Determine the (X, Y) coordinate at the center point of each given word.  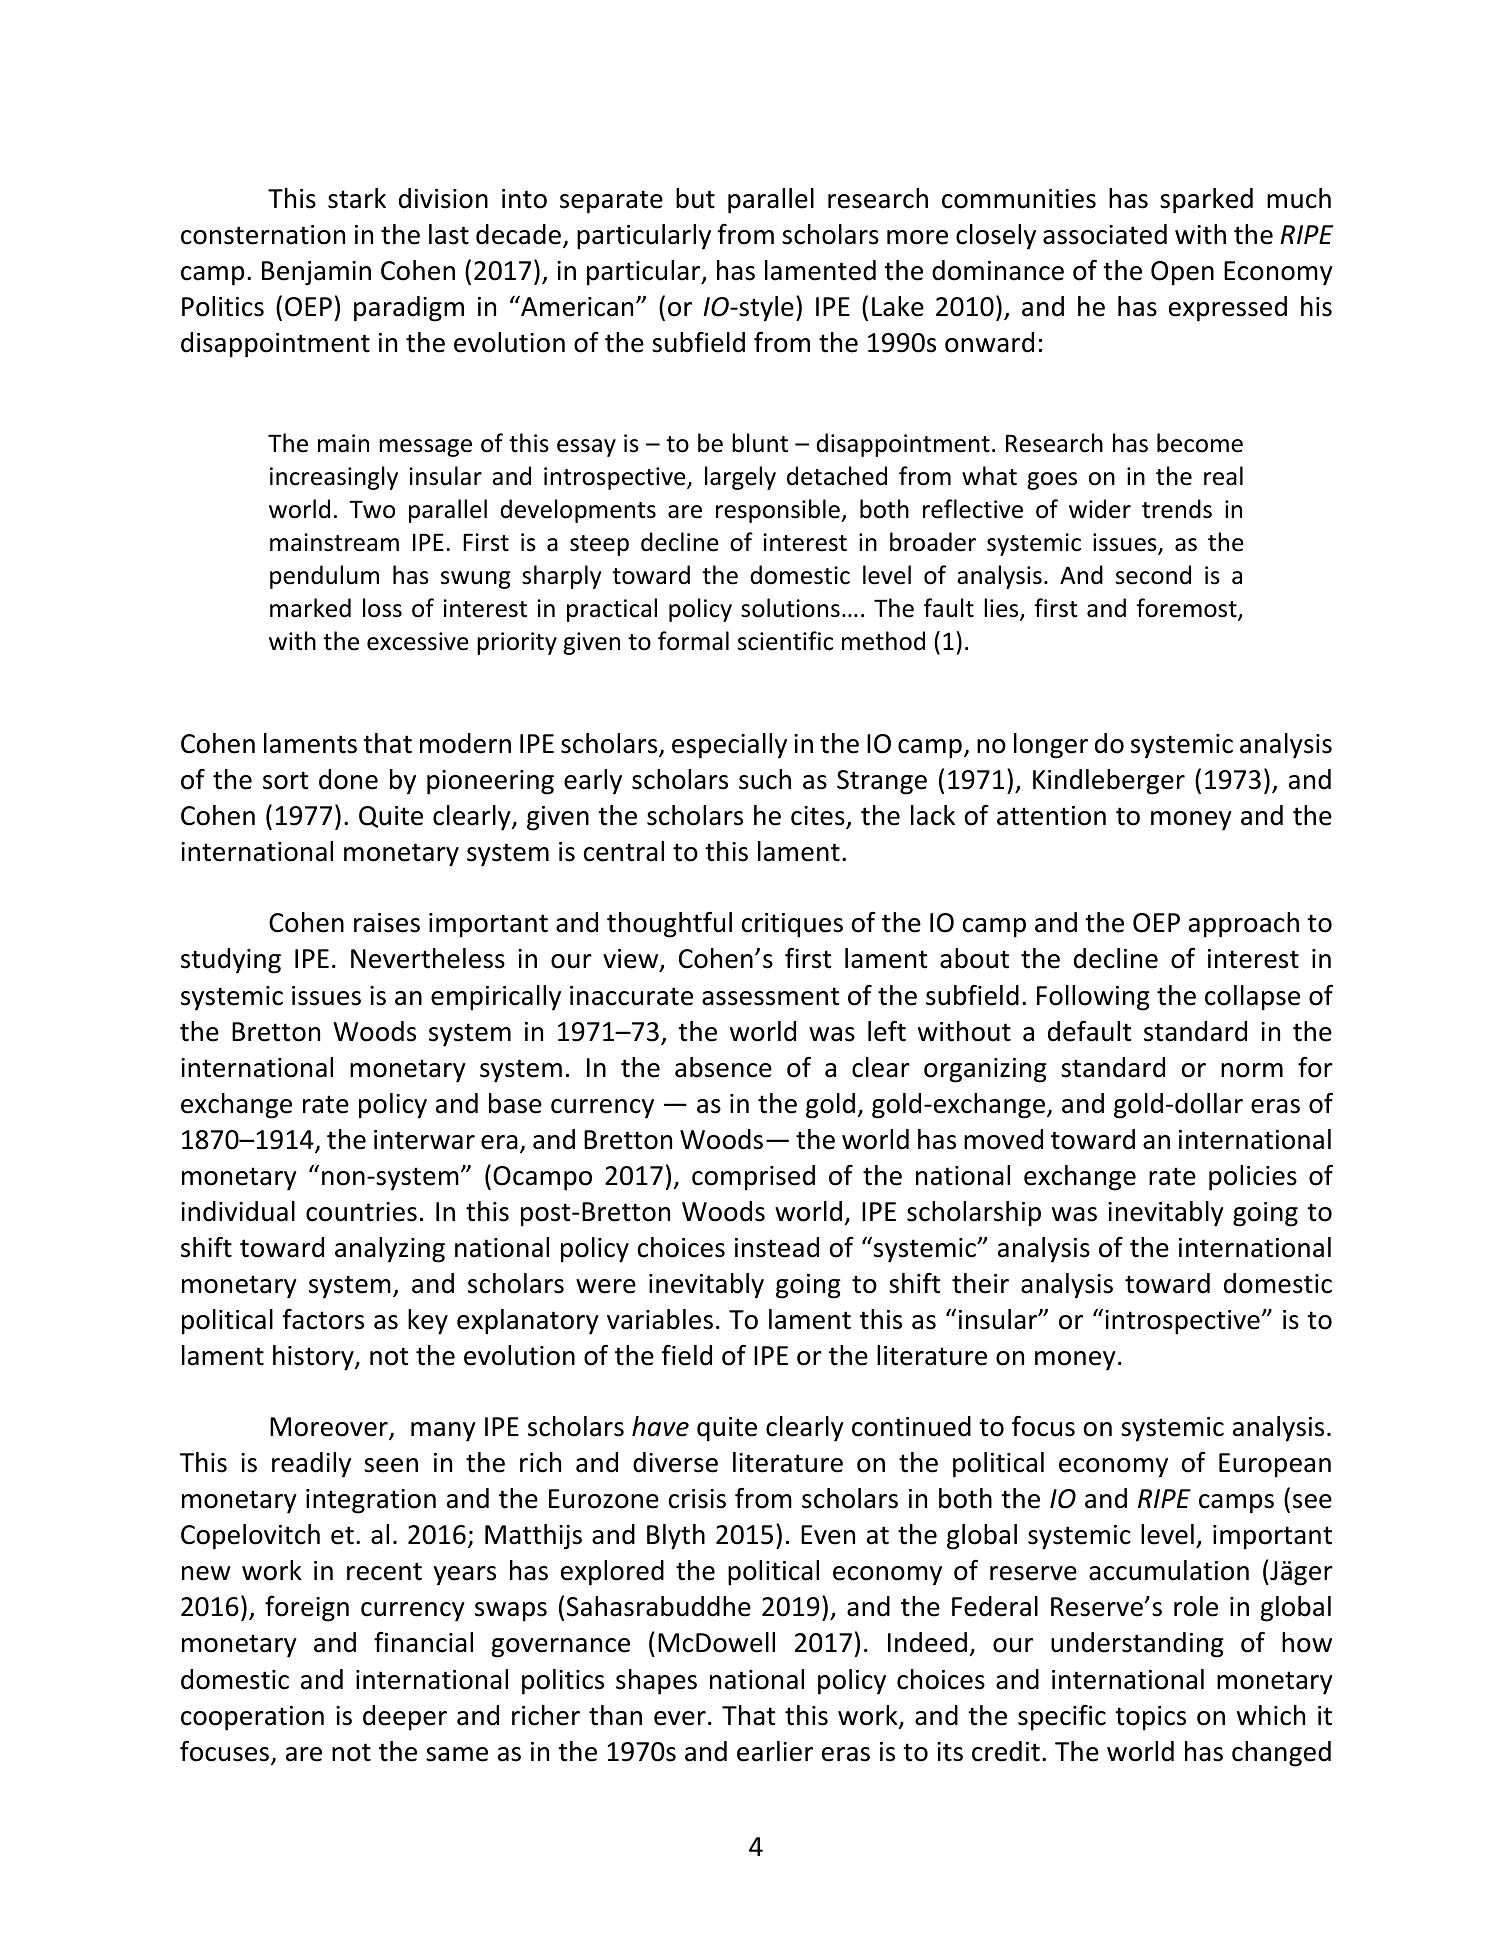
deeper (405, 1718)
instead (777, 1247)
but (695, 198)
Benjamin (316, 273)
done (348, 779)
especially (729, 746)
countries (361, 1212)
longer (1051, 746)
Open (1182, 273)
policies (1253, 1178)
